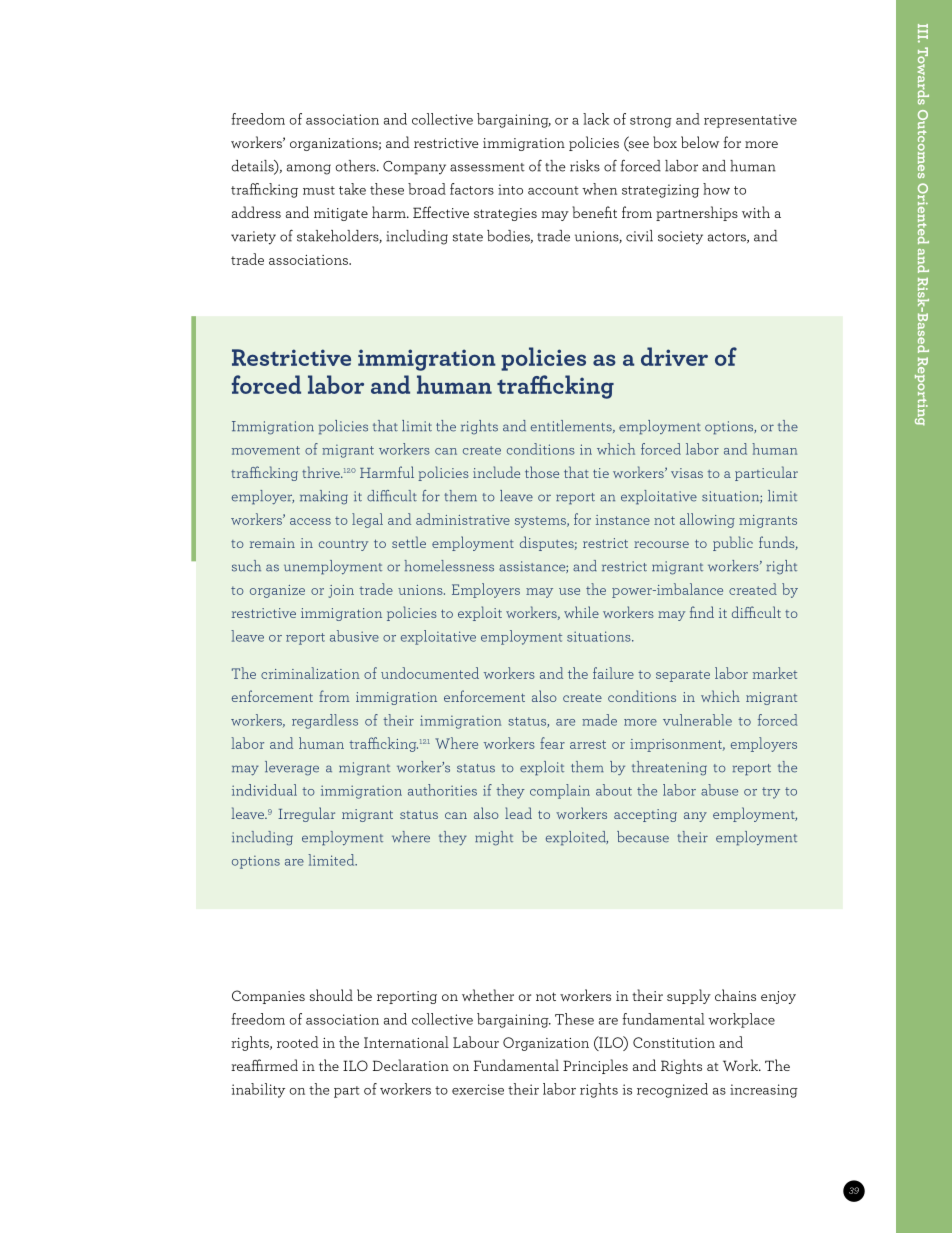  I want to click on driver, so click(674, 356).
